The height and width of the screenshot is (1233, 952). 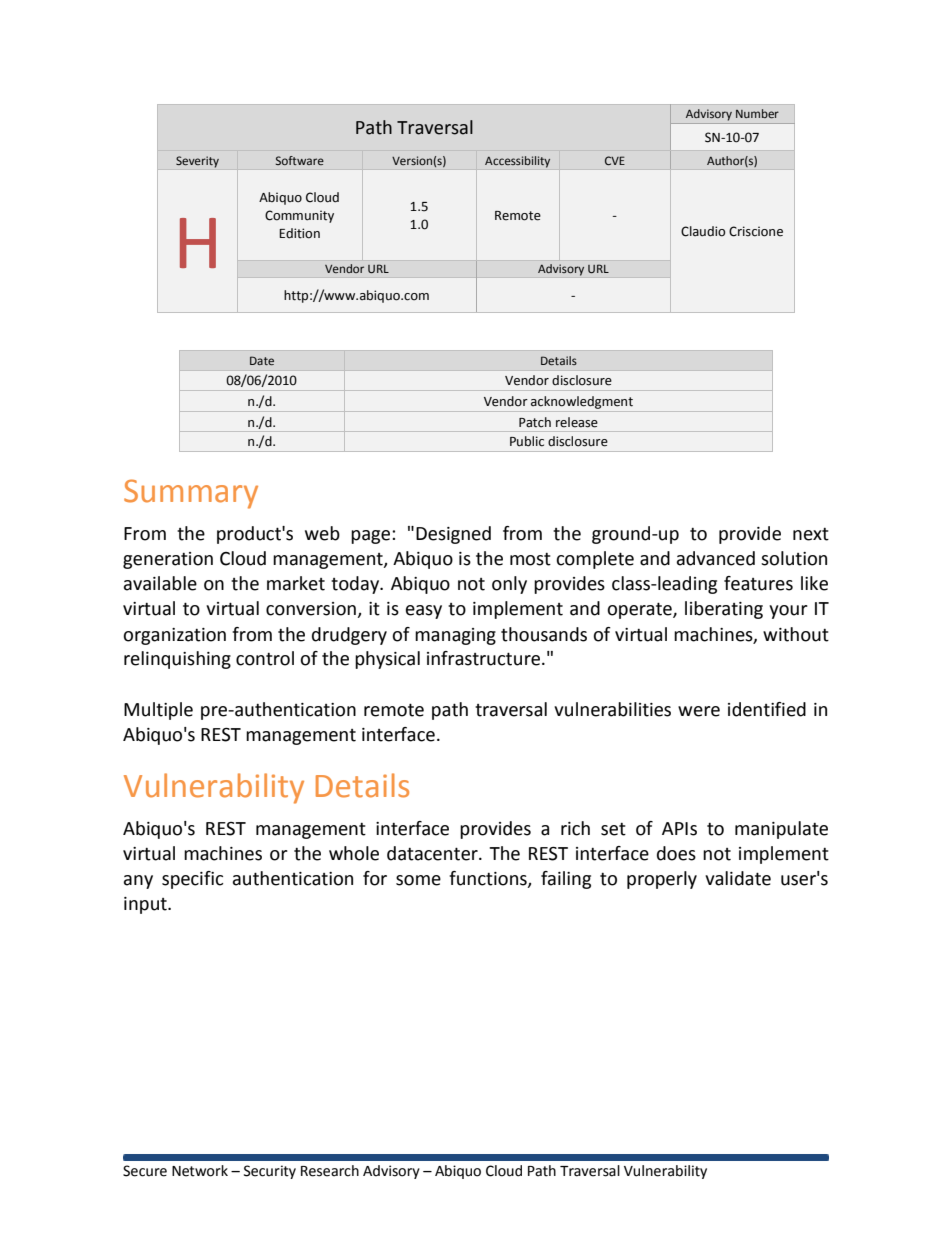 I want to click on manipulate, so click(x=781, y=830).
